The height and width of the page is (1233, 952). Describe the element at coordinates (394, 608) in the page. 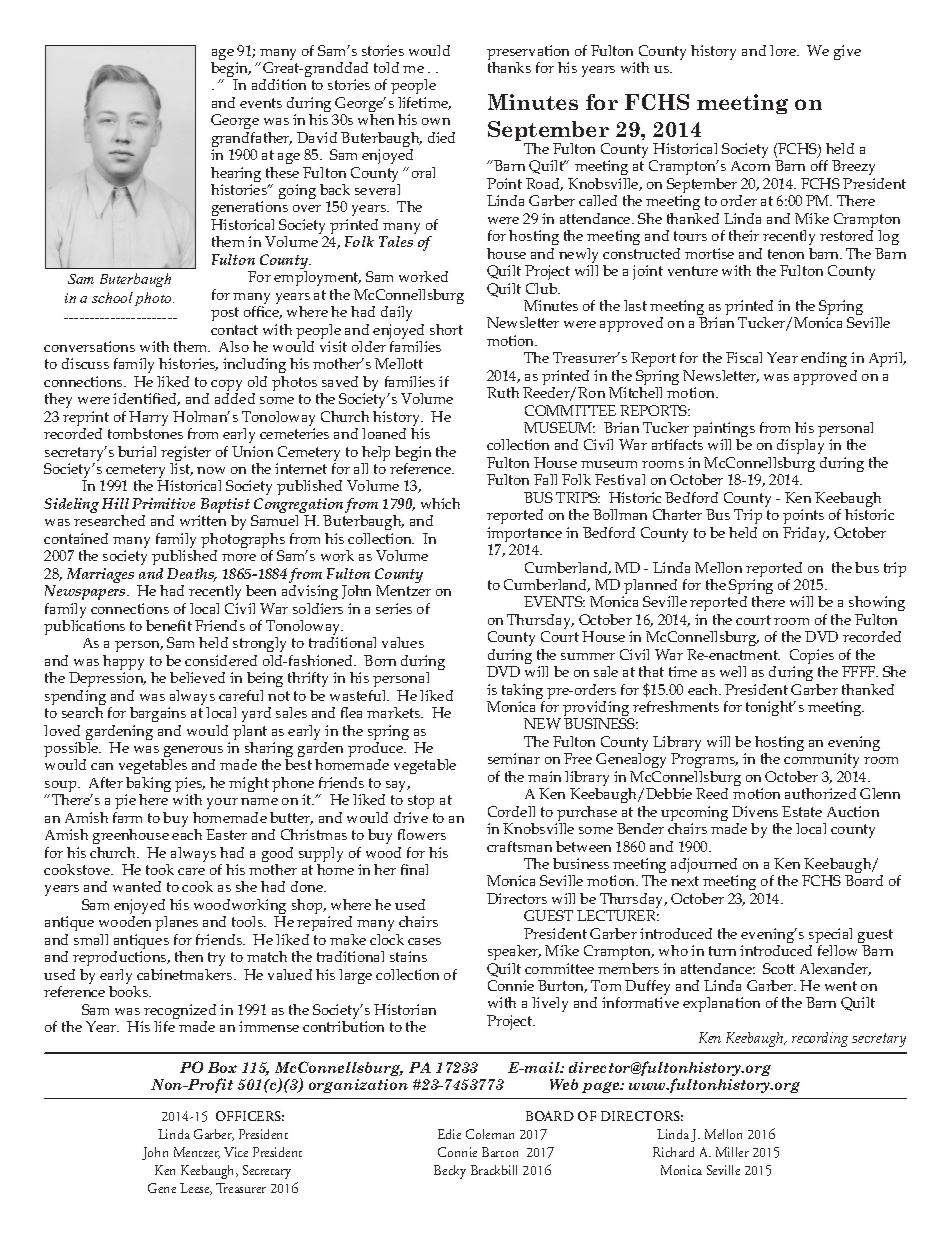

I see `series` at that location.
